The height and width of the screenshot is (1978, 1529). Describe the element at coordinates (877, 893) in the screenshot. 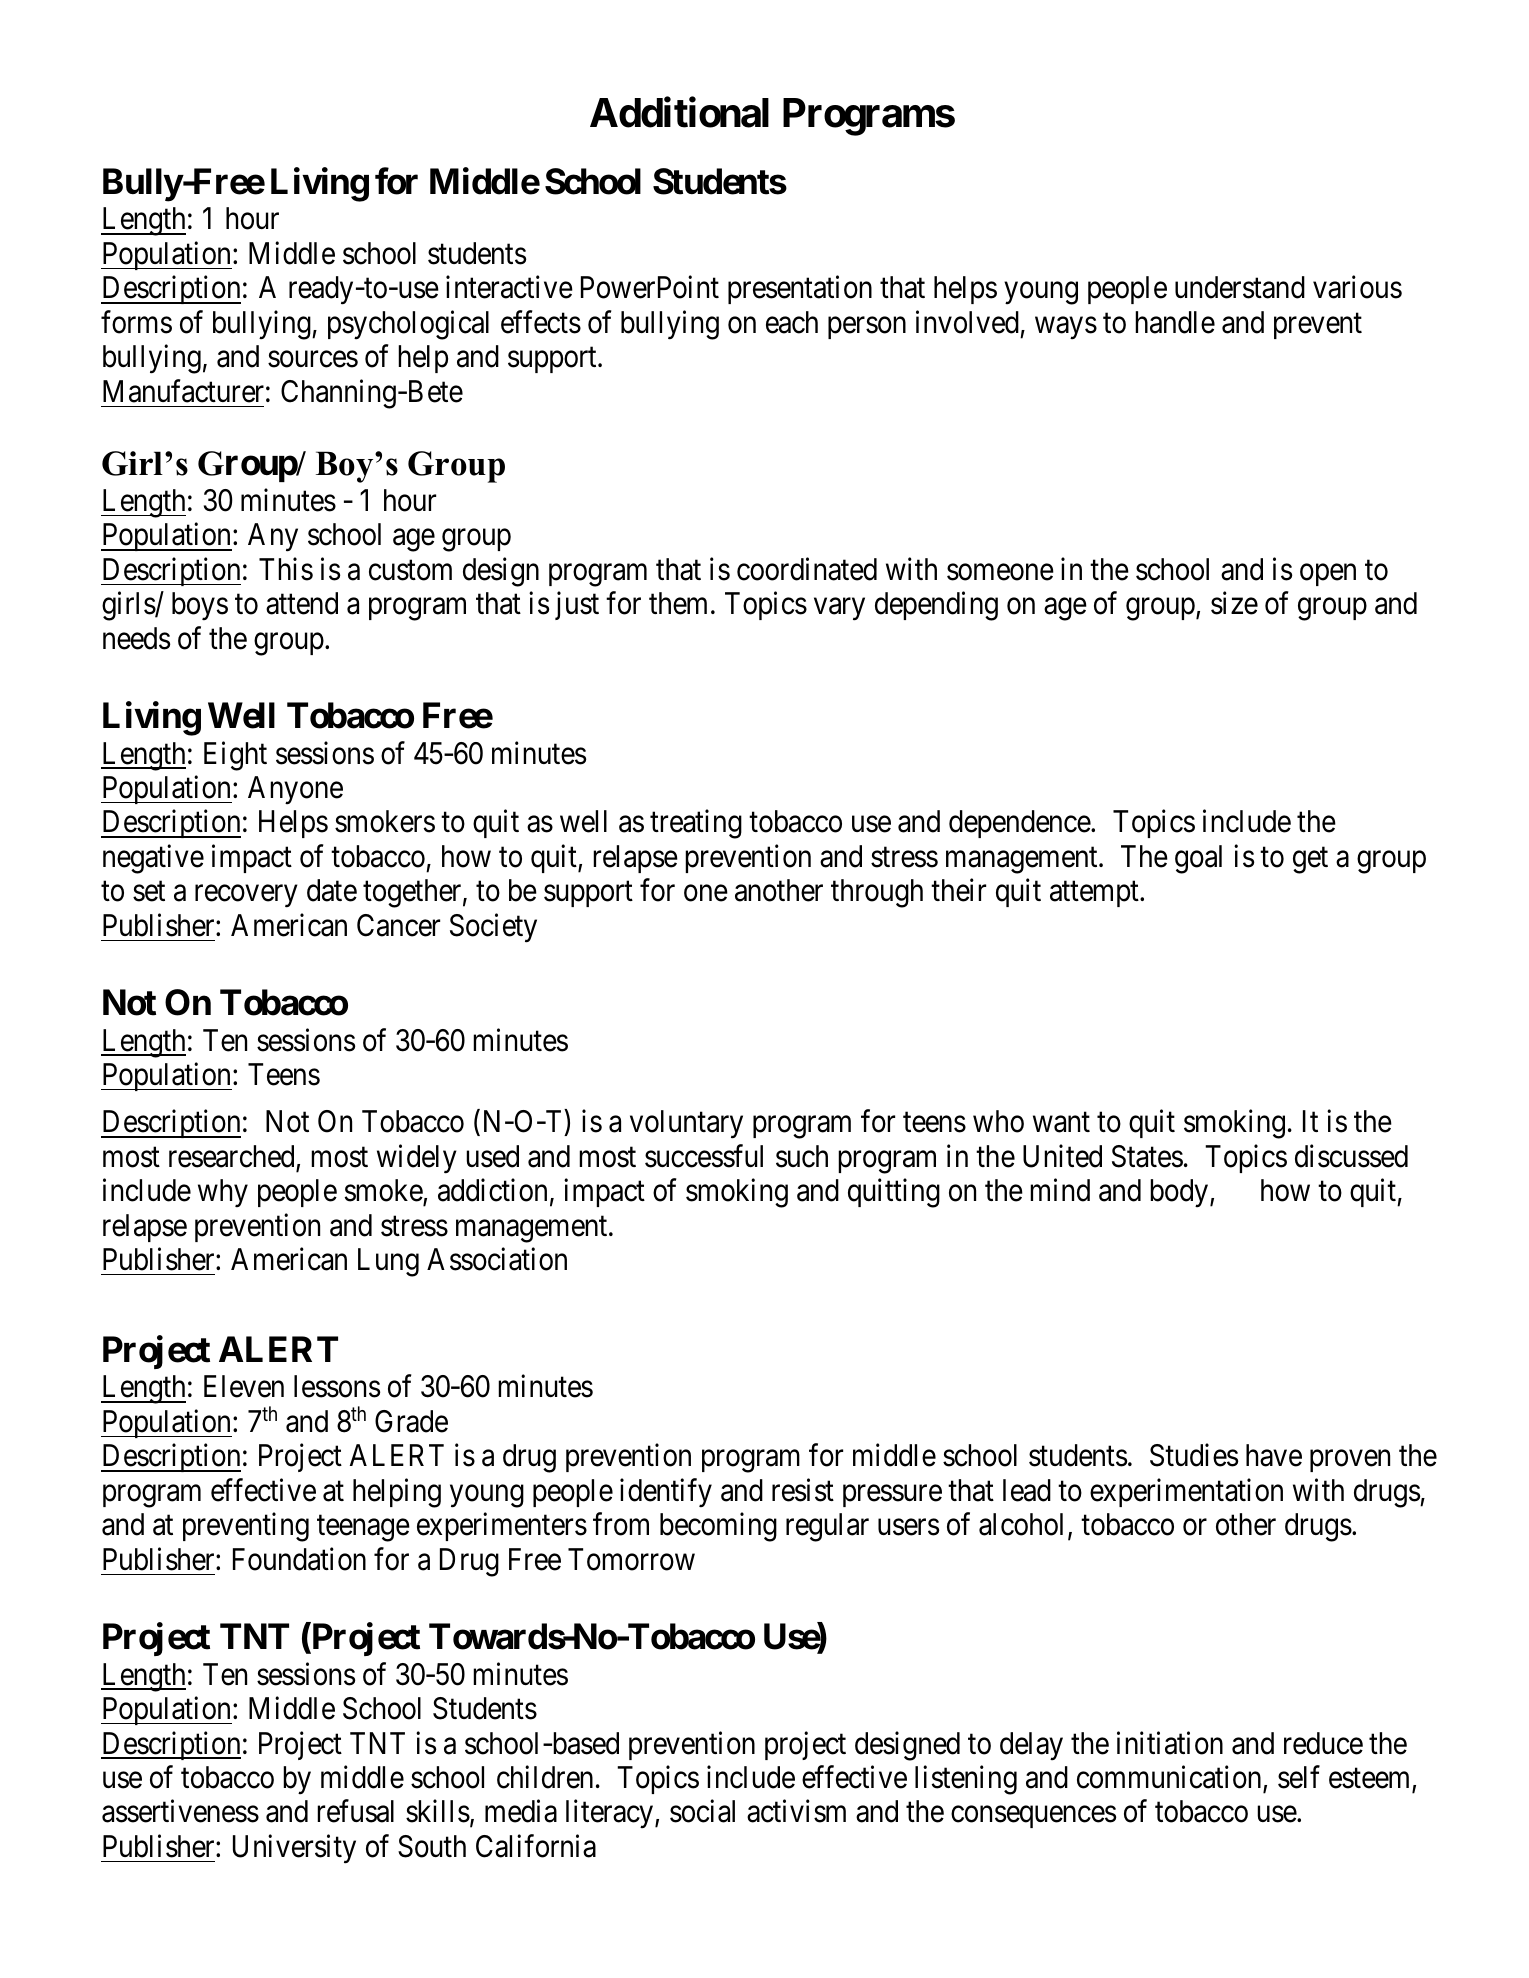

I see `through` at that location.
